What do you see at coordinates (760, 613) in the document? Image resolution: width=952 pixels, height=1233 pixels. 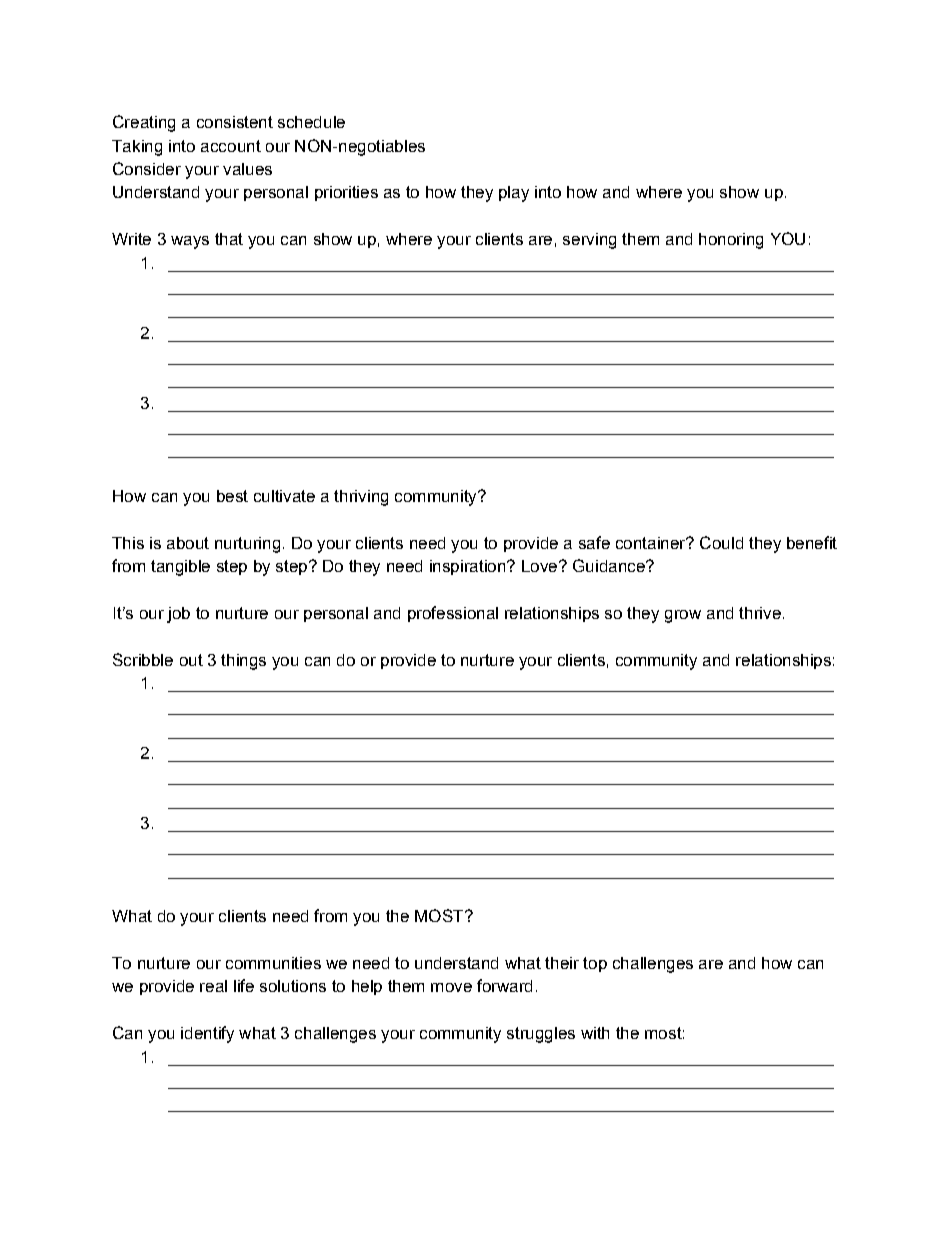 I see `thrive` at bounding box center [760, 613].
